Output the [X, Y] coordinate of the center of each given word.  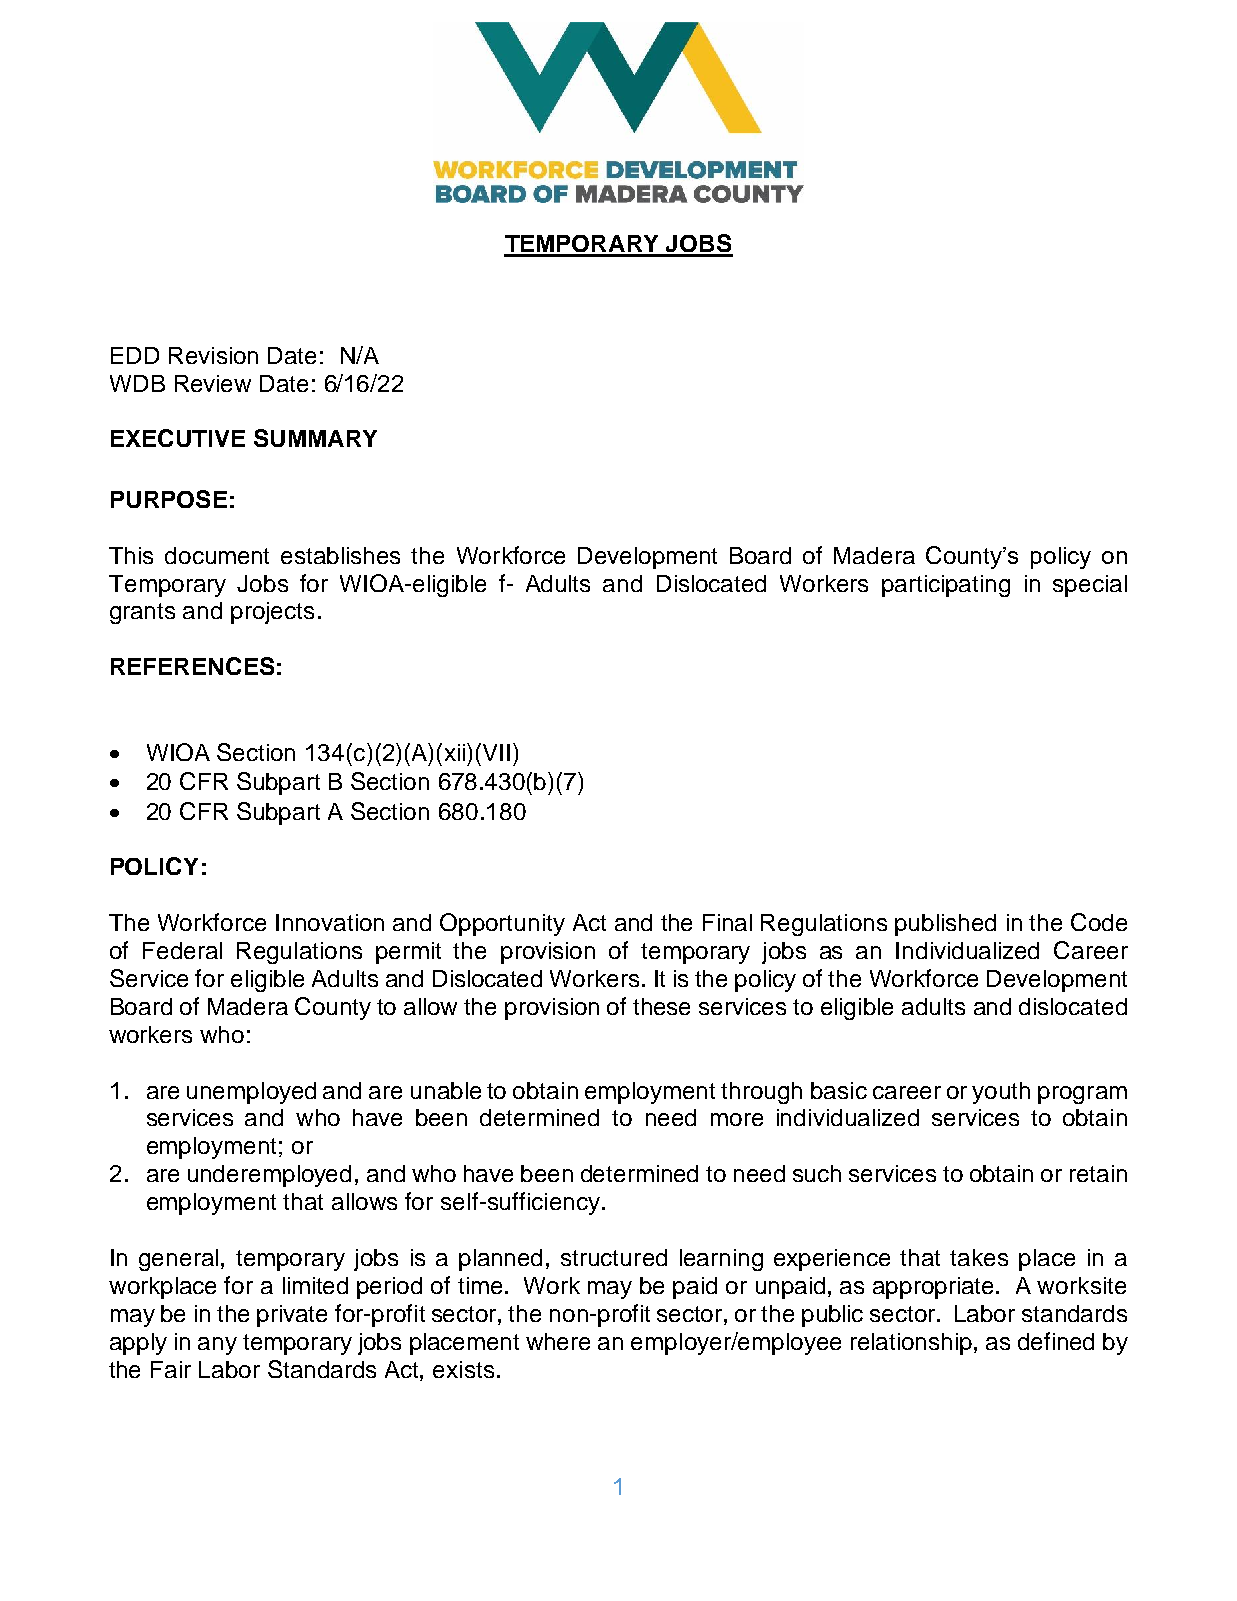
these [661, 1006]
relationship [911, 1344]
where [558, 1341]
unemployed [251, 1093]
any [217, 1346]
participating [946, 586]
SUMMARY [315, 438]
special [1090, 586]
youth [1001, 1093]
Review [213, 383]
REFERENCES [192, 666]
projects [272, 613]
